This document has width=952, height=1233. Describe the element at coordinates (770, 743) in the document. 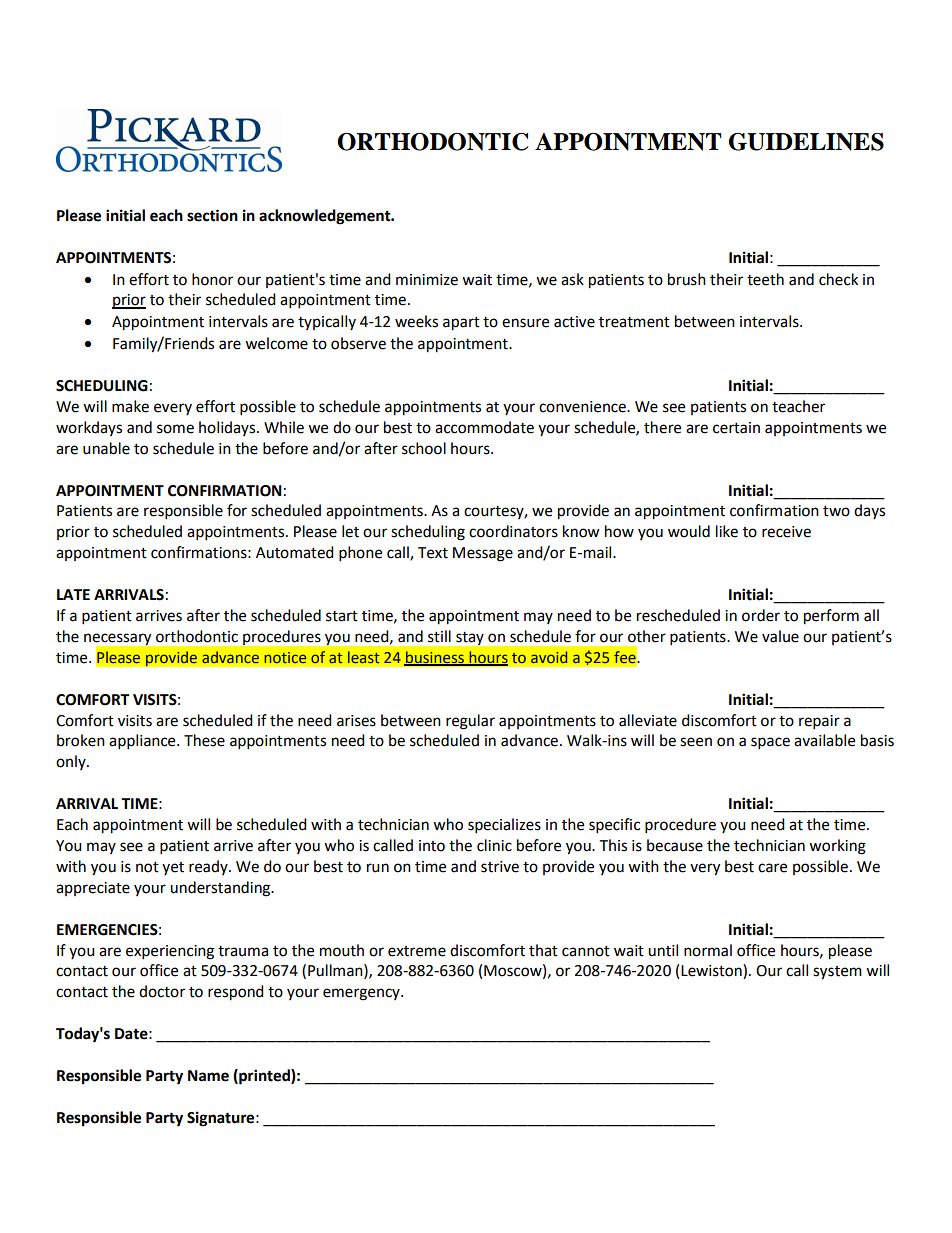

I see `space` at that location.
